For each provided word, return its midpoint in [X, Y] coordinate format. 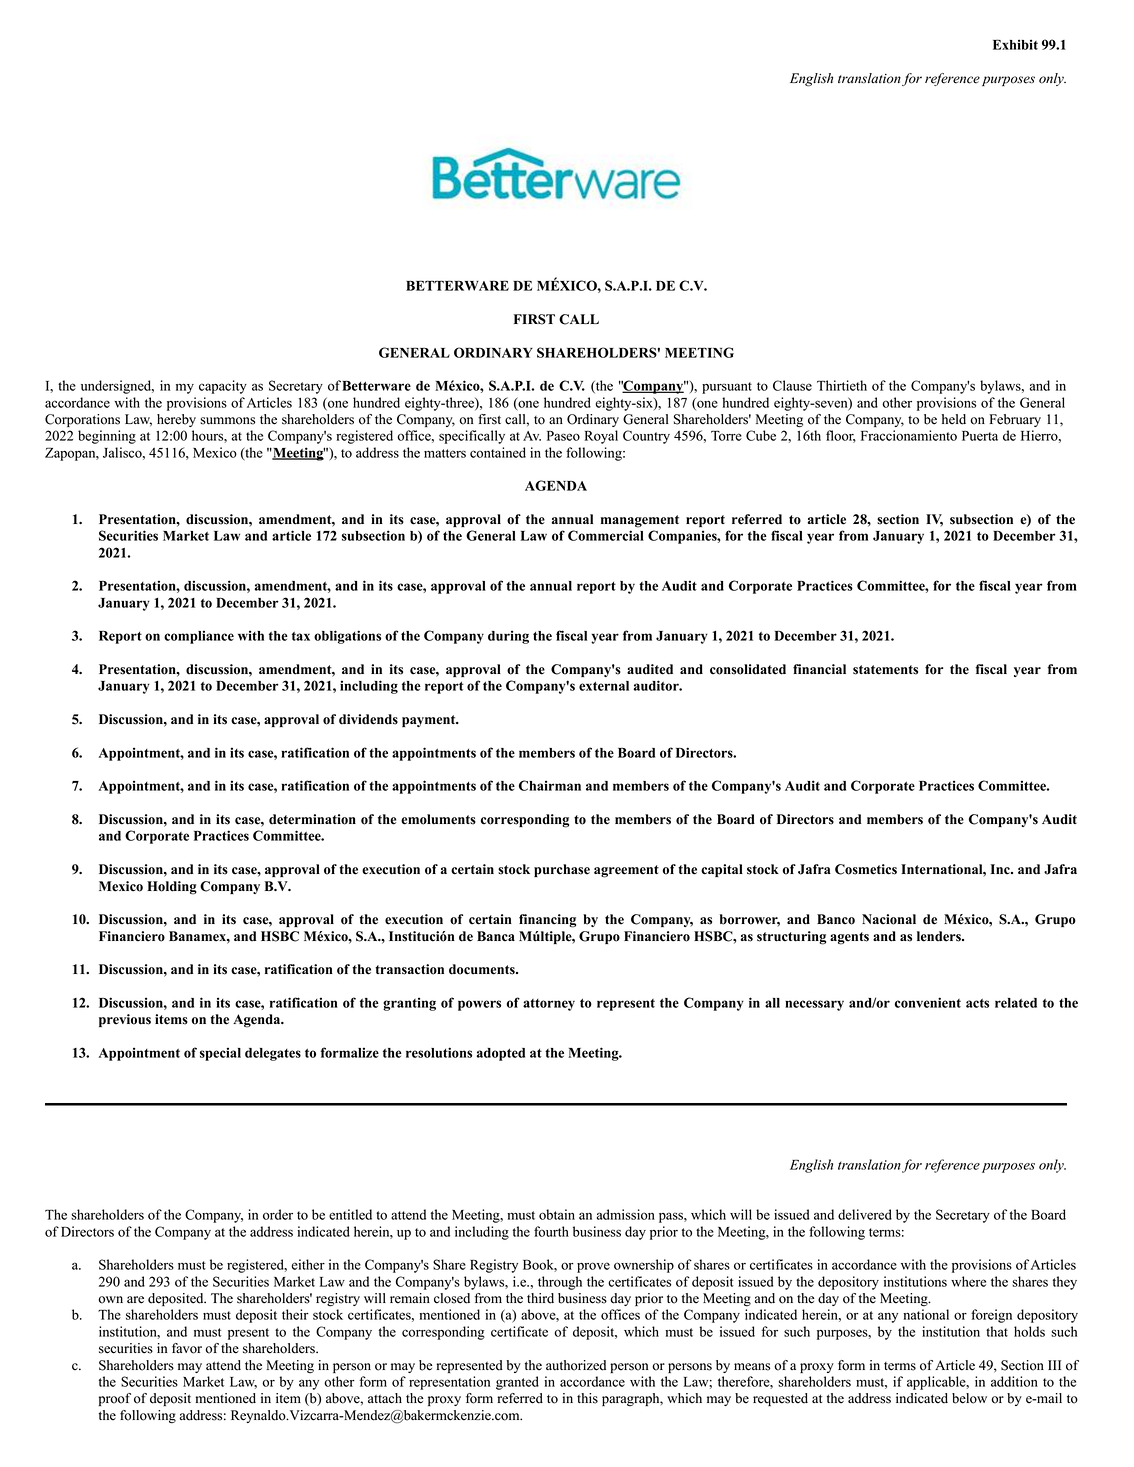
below [969, 1398]
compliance [199, 637]
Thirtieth [842, 385]
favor [187, 1348]
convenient [928, 1002]
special [220, 1054]
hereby [176, 420]
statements [885, 670]
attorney [549, 1005]
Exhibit [1015, 44]
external [604, 686]
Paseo [563, 436]
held [954, 419]
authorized [576, 1365]
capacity [223, 387]
